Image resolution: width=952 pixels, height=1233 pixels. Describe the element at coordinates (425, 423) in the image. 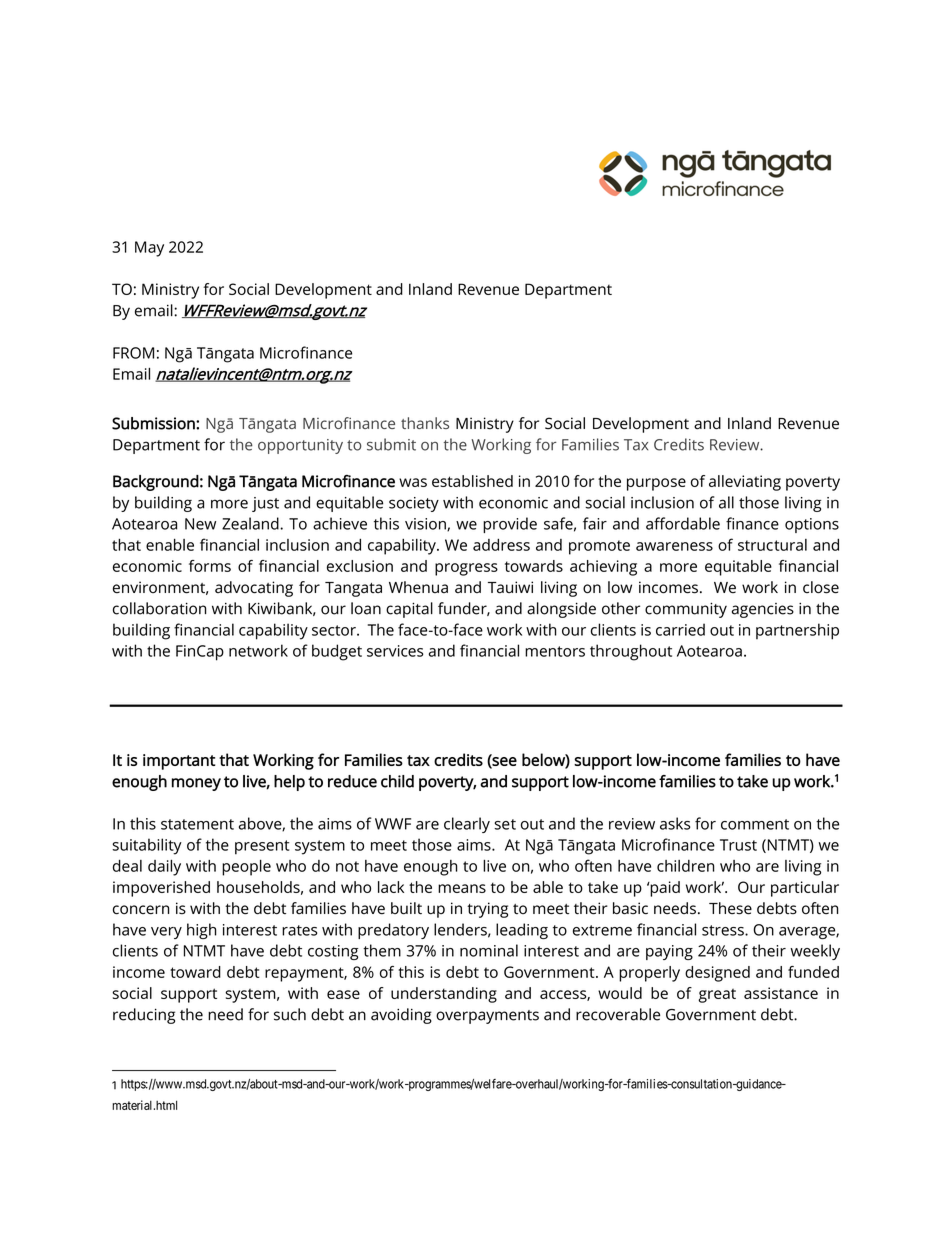

I see `thanks` at that location.
